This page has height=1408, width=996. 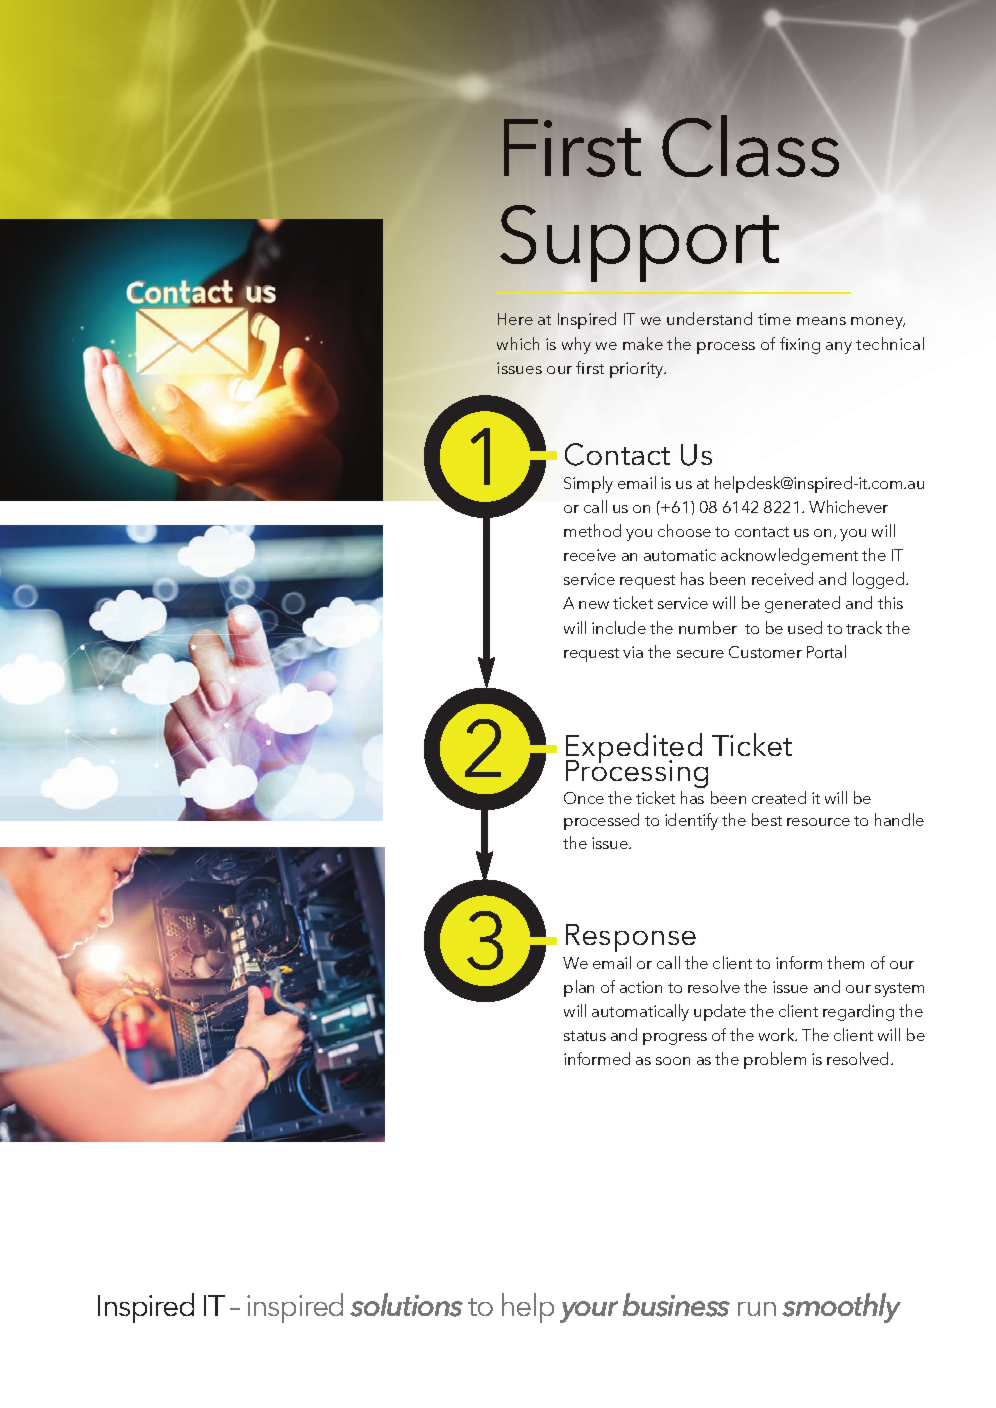 What do you see at coordinates (750, 145) in the page?
I see `Class` at bounding box center [750, 145].
